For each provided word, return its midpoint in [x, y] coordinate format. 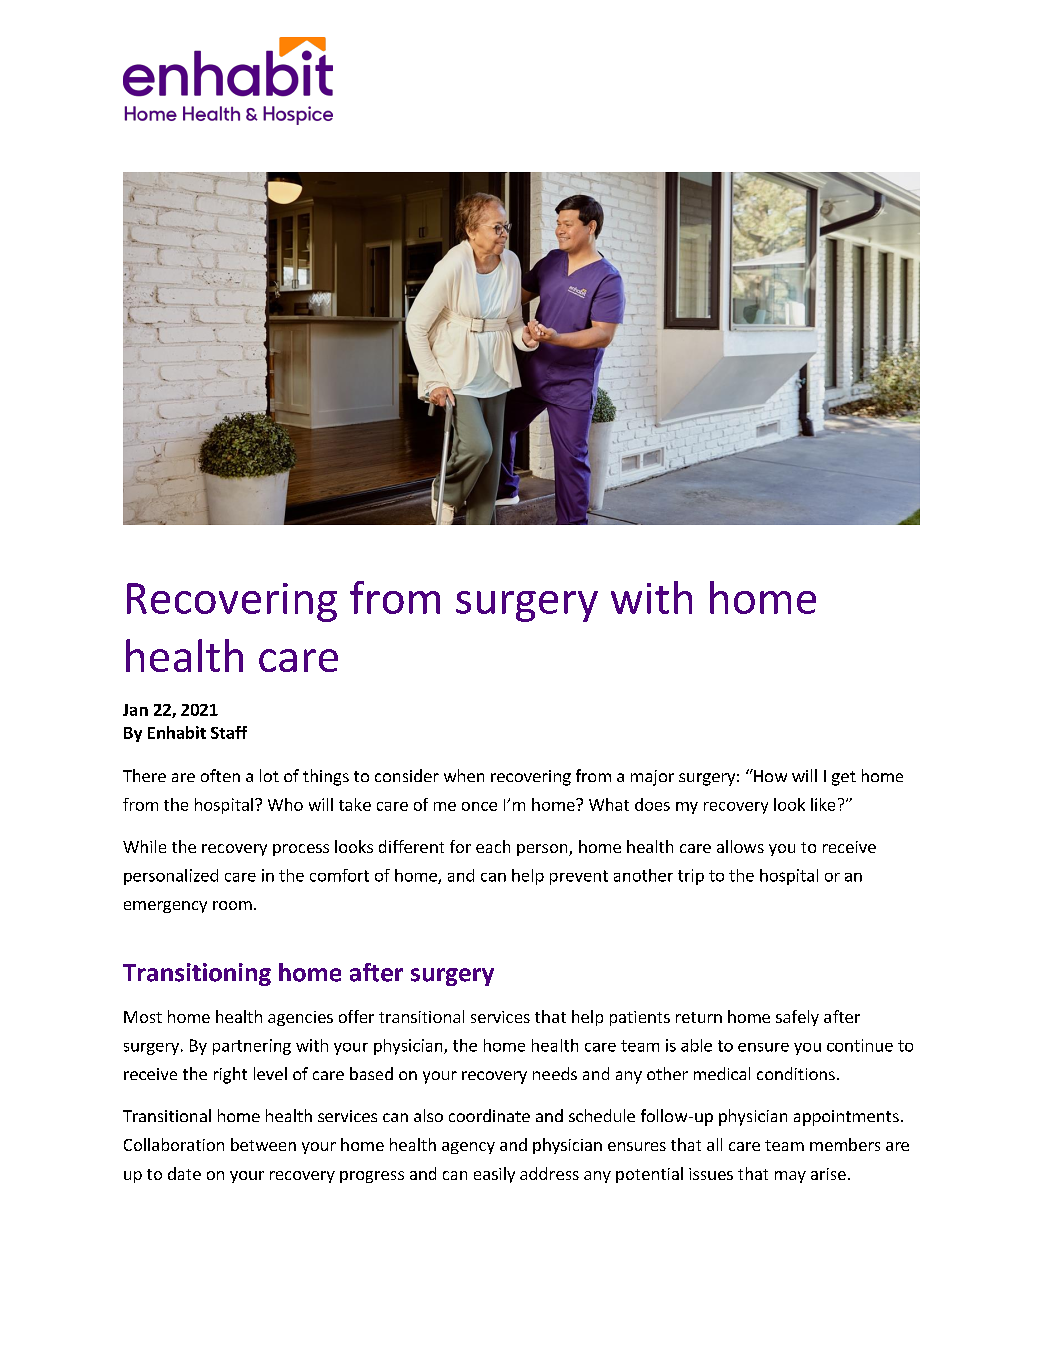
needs [555, 1073]
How [769, 775]
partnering [252, 1047]
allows [740, 846]
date [184, 1173]
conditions [796, 1073]
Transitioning [197, 974]
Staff [229, 732]
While [144, 846]
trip [691, 877]
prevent [579, 877]
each [493, 846]
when [464, 775]
